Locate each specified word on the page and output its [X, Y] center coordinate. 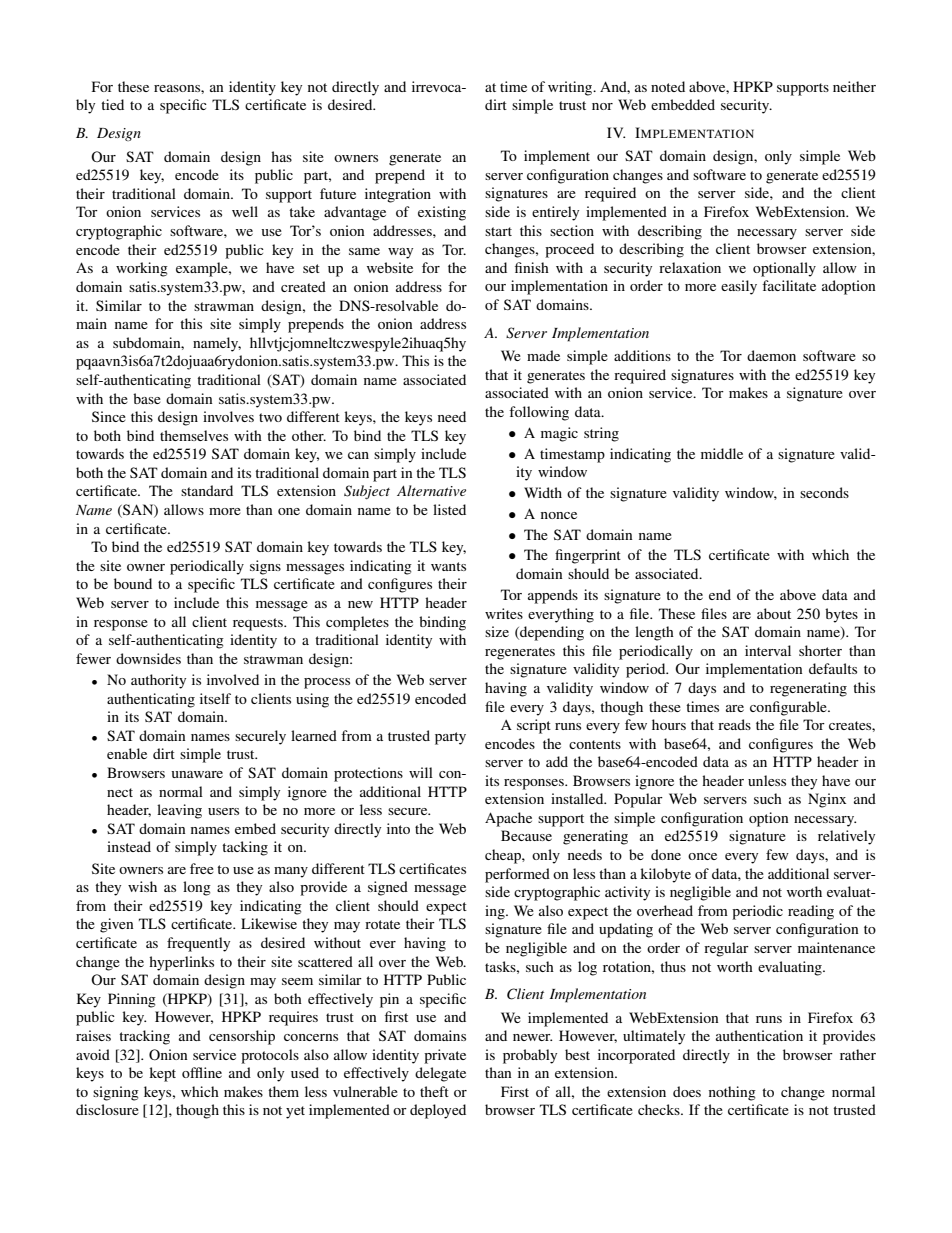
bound [133, 583]
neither [854, 86]
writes [504, 613]
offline [202, 1072]
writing [571, 88]
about [774, 613]
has [281, 156]
